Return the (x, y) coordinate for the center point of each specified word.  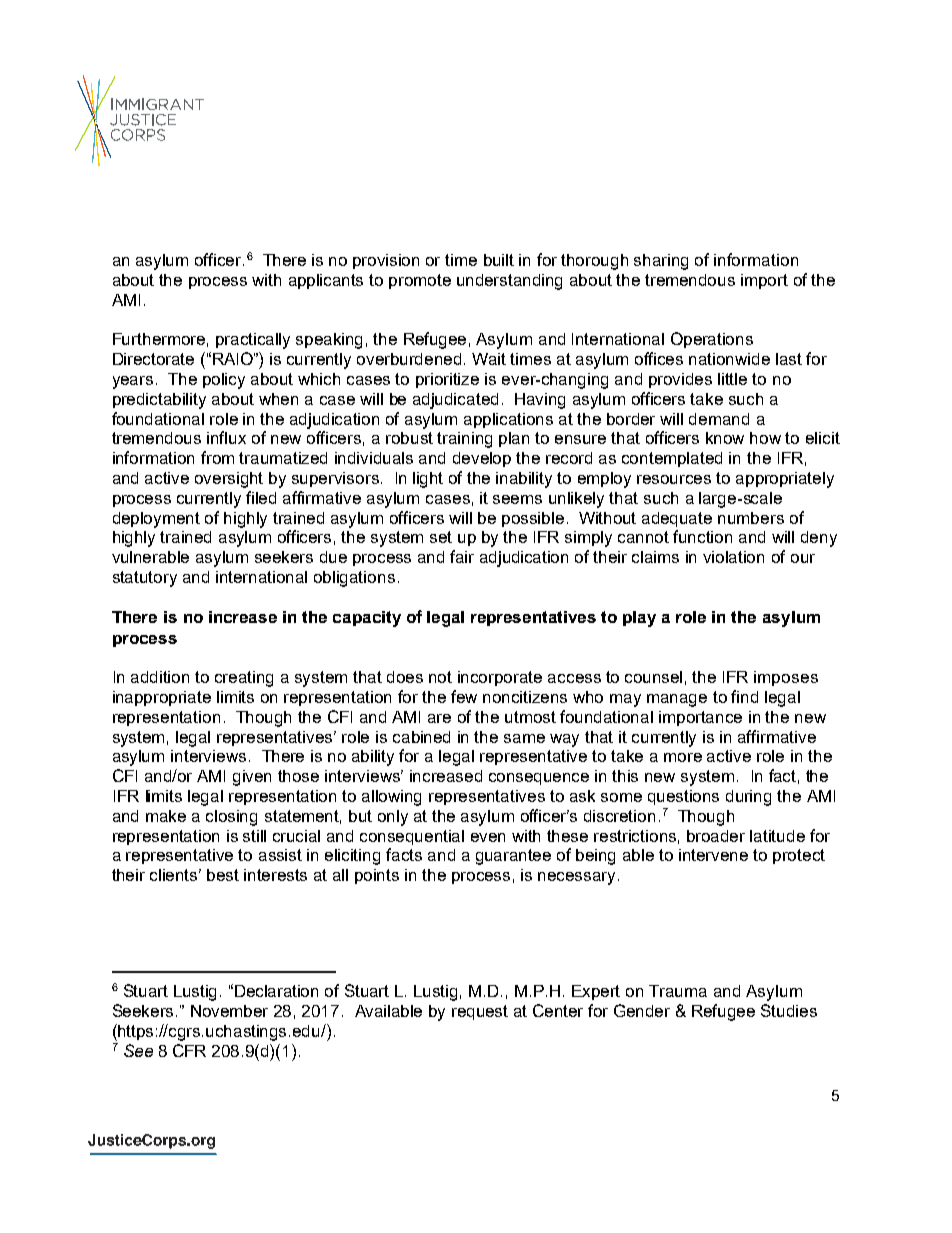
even (488, 837)
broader (716, 836)
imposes (786, 678)
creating (244, 679)
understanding (509, 282)
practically (253, 341)
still (254, 836)
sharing (661, 262)
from (217, 457)
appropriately (785, 480)
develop (482, 459)
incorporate (500, 678)
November (229, 1011)
